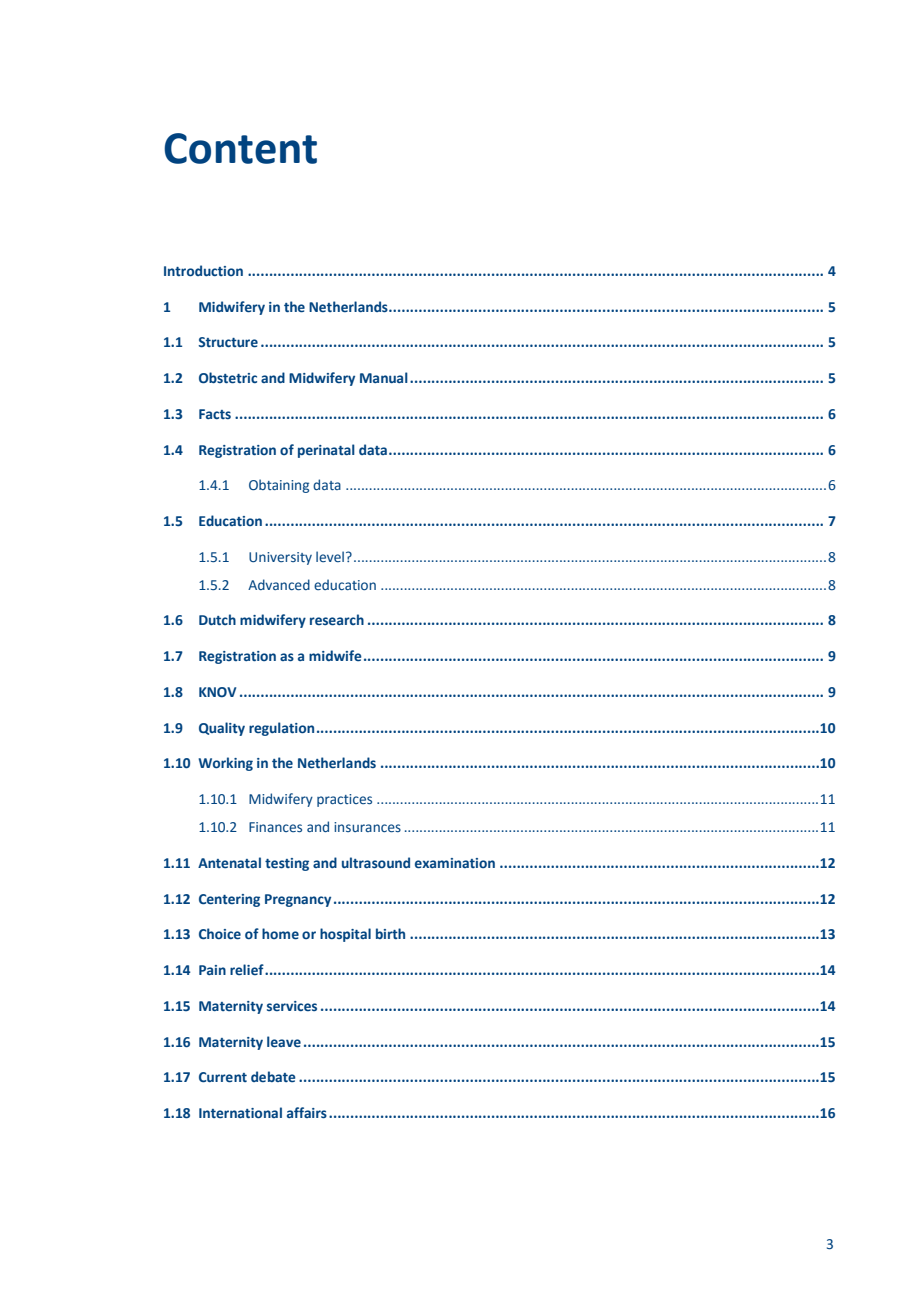  Describe the element at coordinates (337, 620) in the screenshot. I see `research` at that location.
